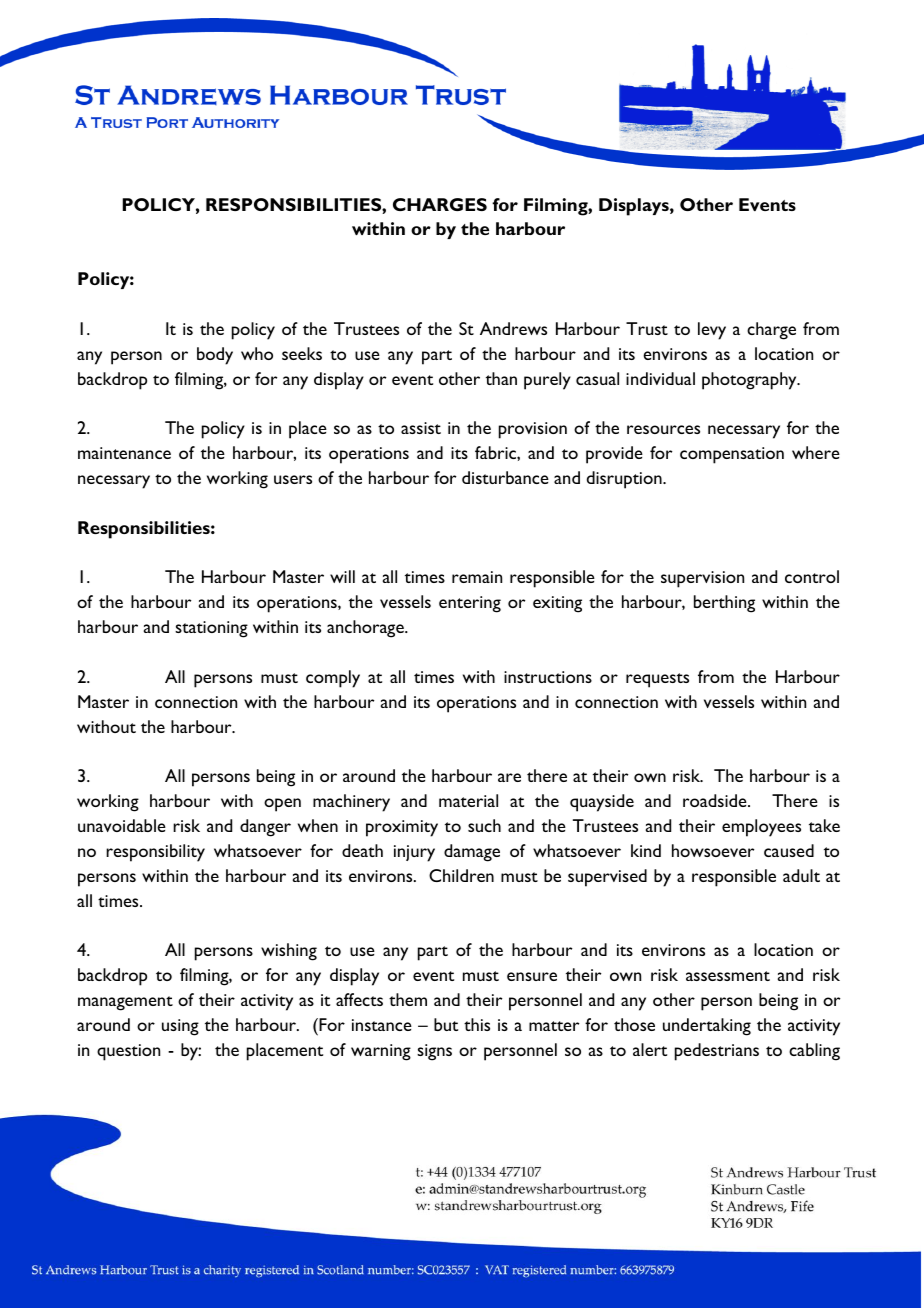 This page has height=1308, width=924. I want to click on using, so click(180, 1027).
